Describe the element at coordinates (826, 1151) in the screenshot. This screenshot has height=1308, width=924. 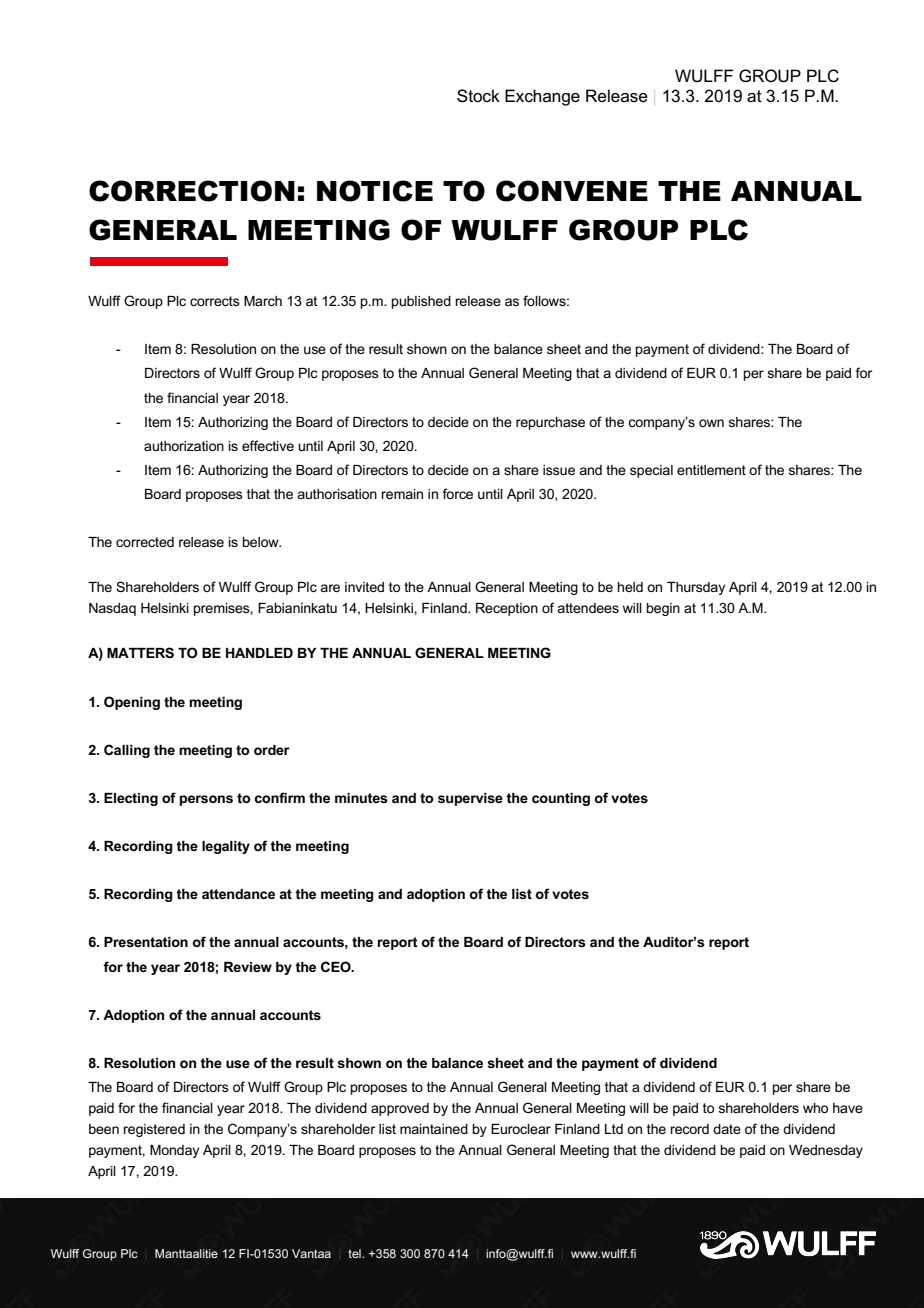
I see `Wednesday` at that location.
